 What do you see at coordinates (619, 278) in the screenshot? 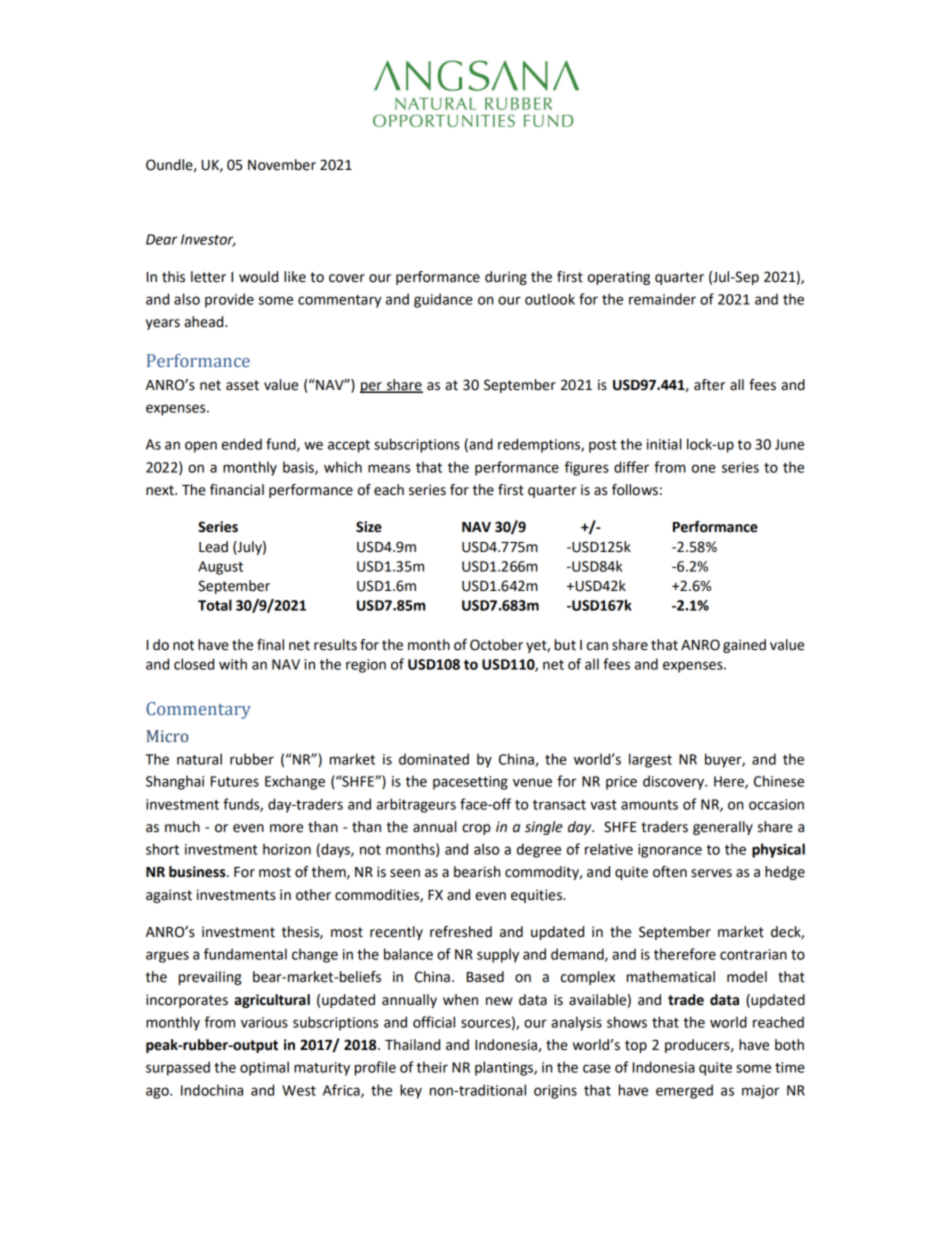
I see `operating` at bounding box center [619, 278].
